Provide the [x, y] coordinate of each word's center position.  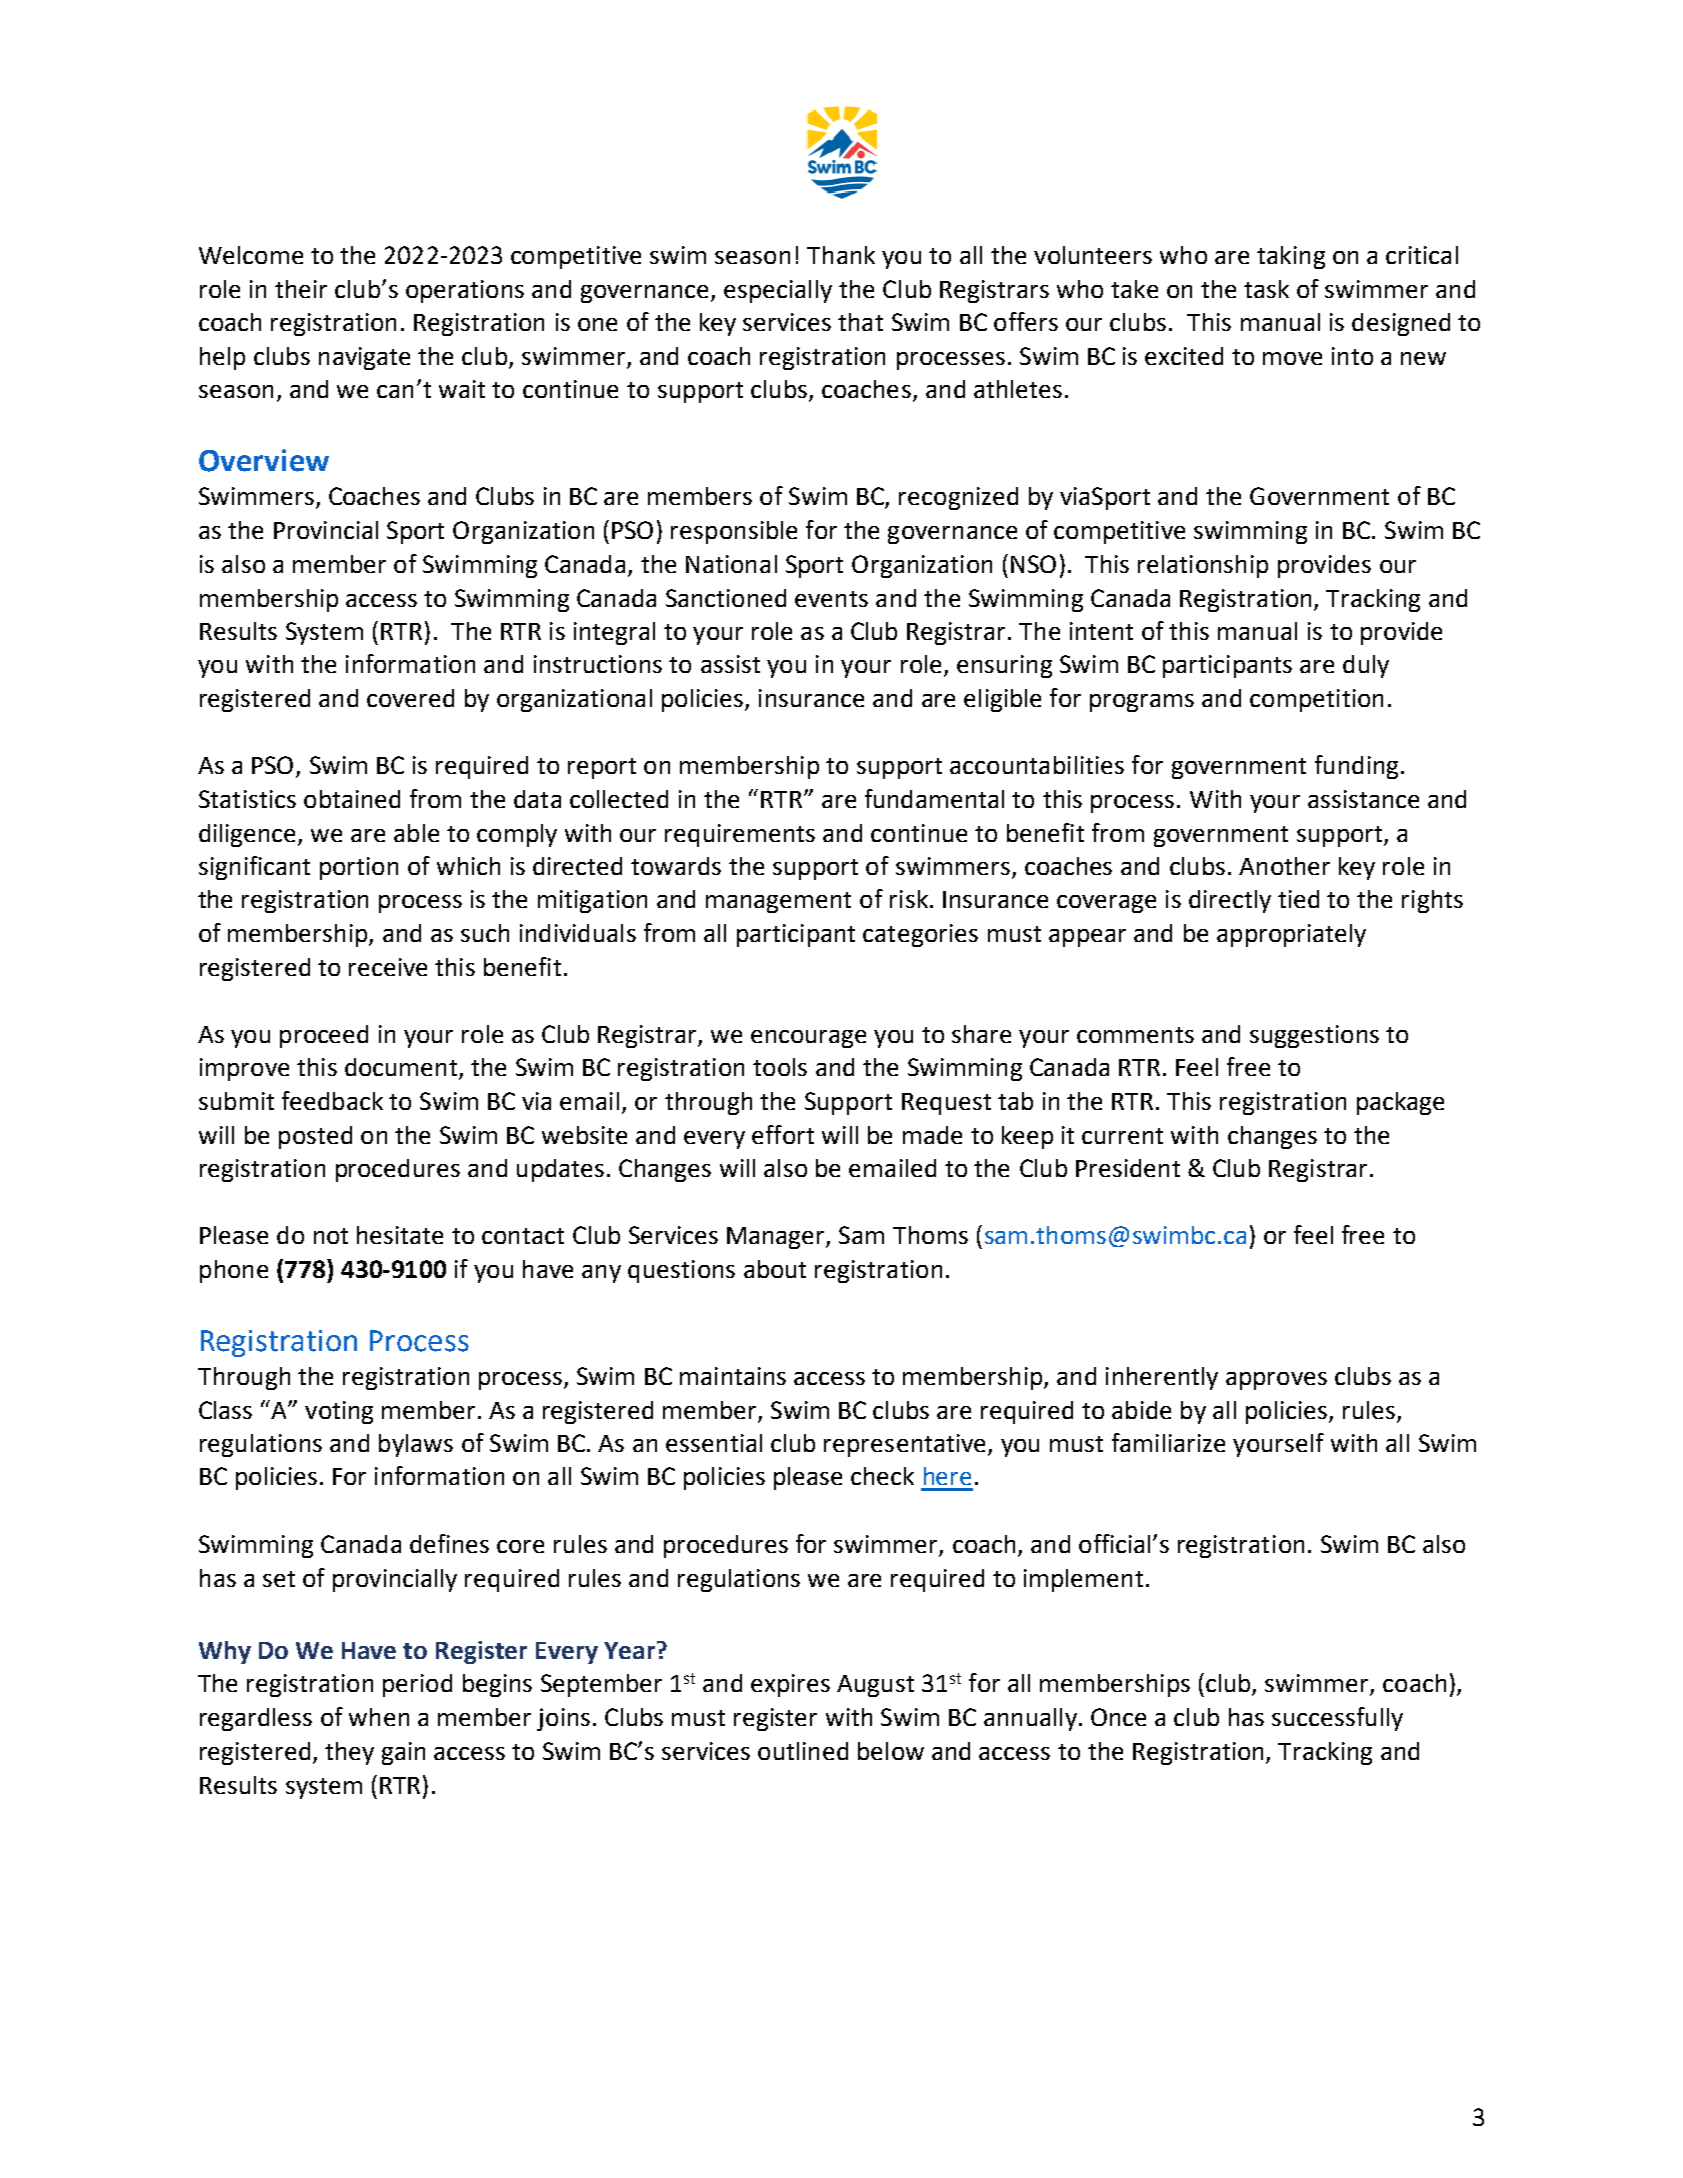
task [1266, 289]
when [379, 1717]
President [1128, 1168]
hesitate [400, 1235]
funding [1356, 767]
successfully [1337, 1719]
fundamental [934, 798]
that [860, 322]
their [301, 289]
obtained [352, 799]
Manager [777, 1238]
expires [790, 1685]
